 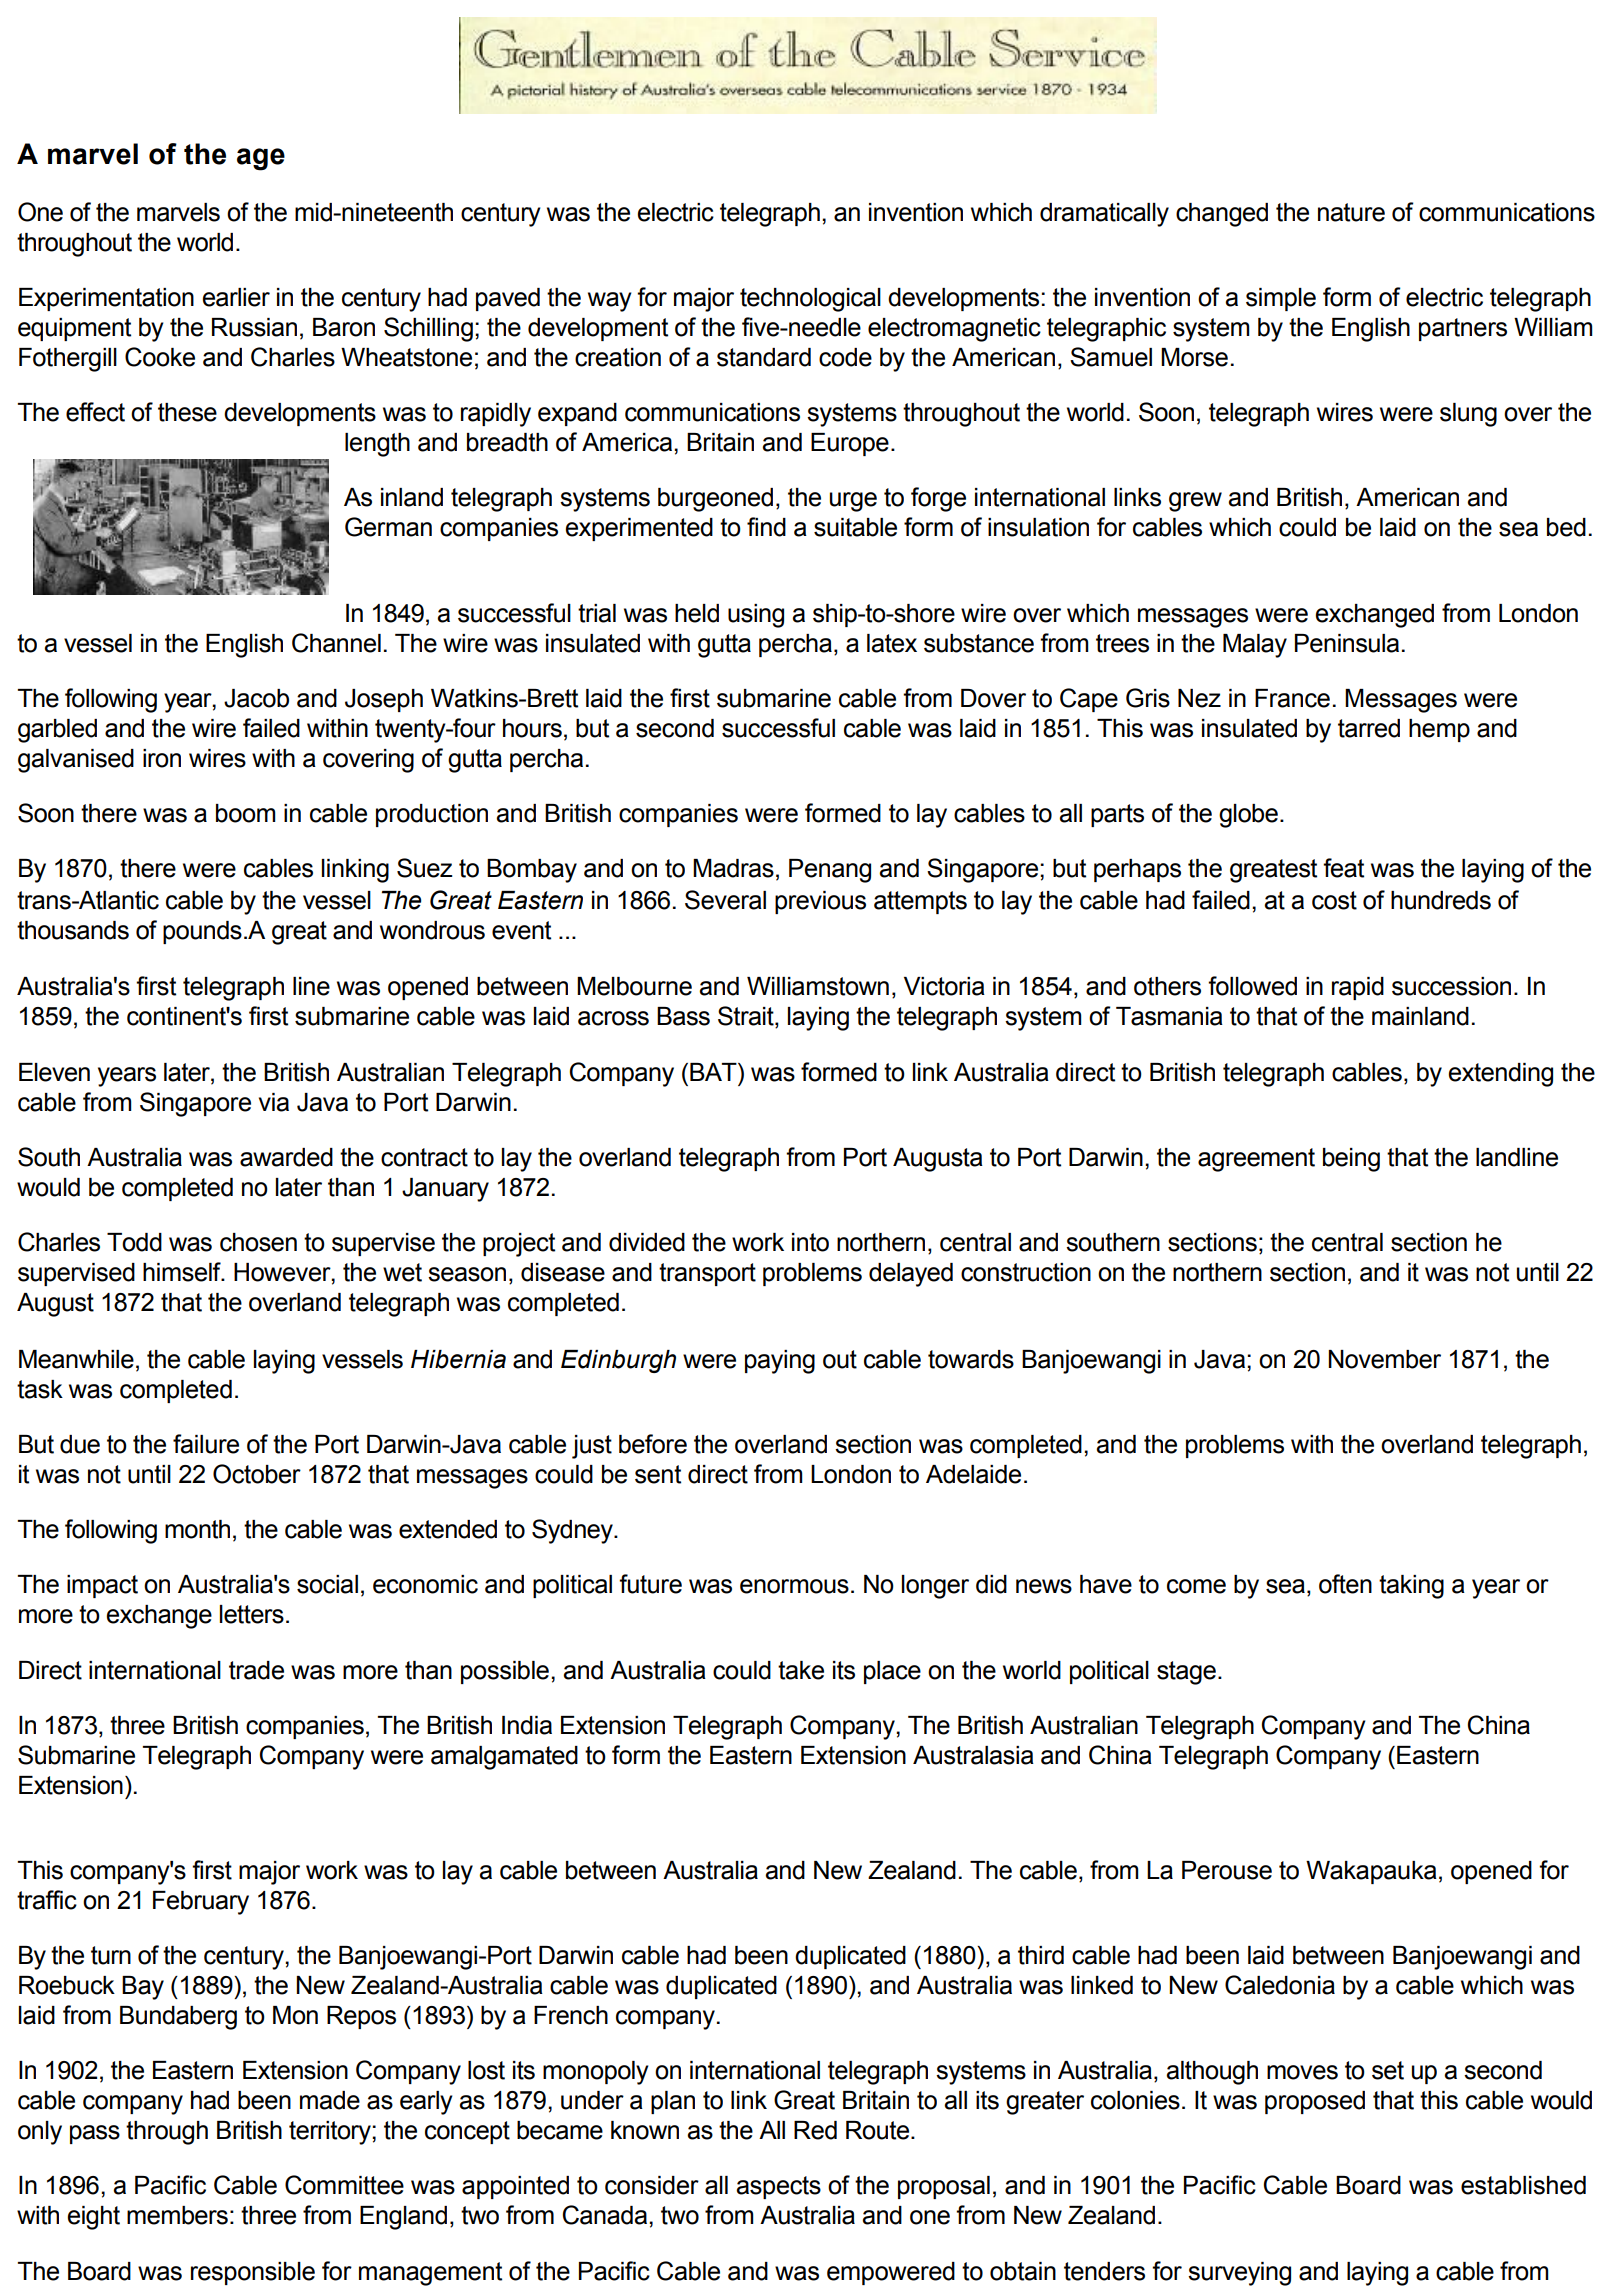 I want to click on cost, so click(x=1334, y=900).
